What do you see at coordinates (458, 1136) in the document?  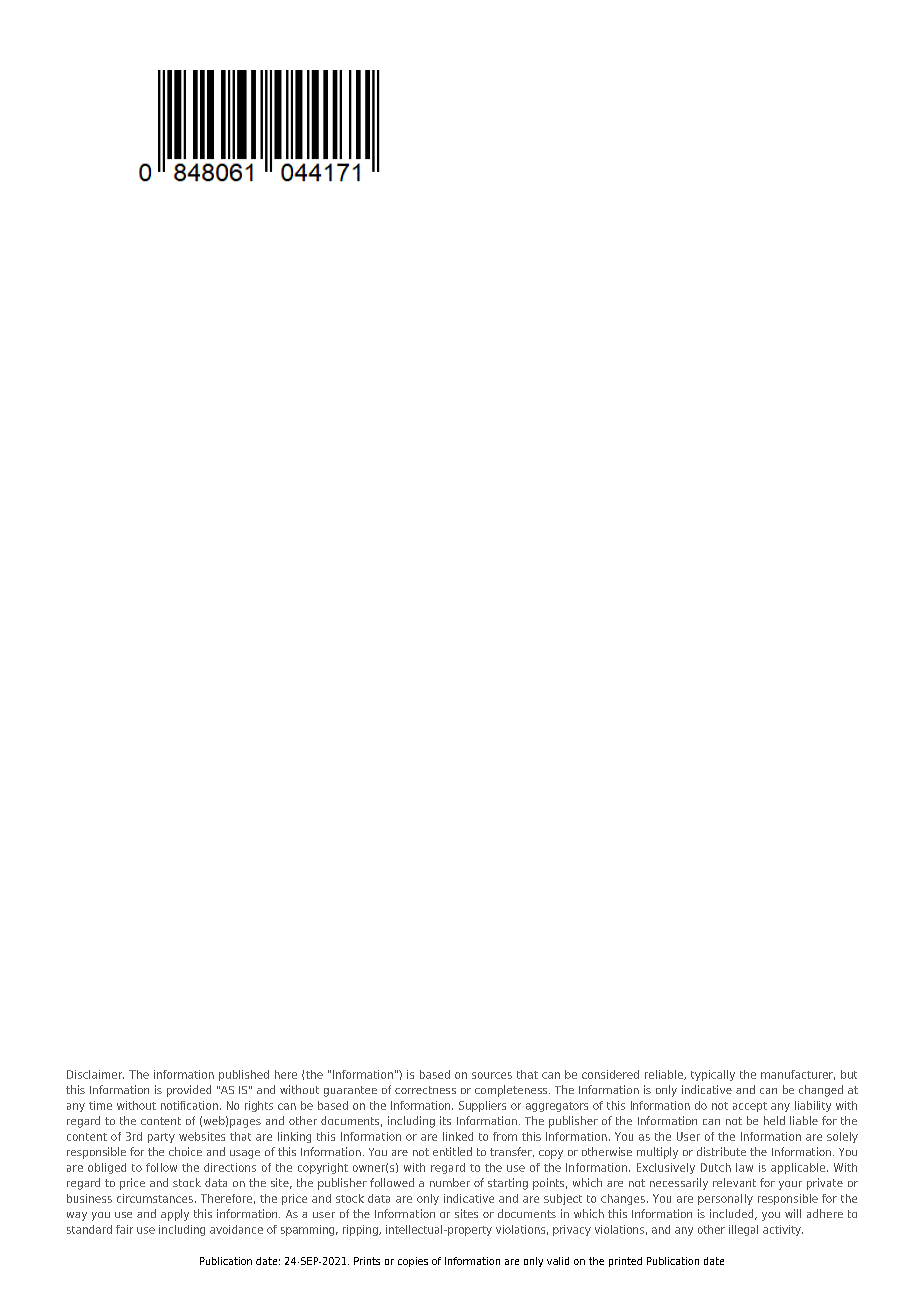 I see `linked` at bounding box center [458, 1136].
